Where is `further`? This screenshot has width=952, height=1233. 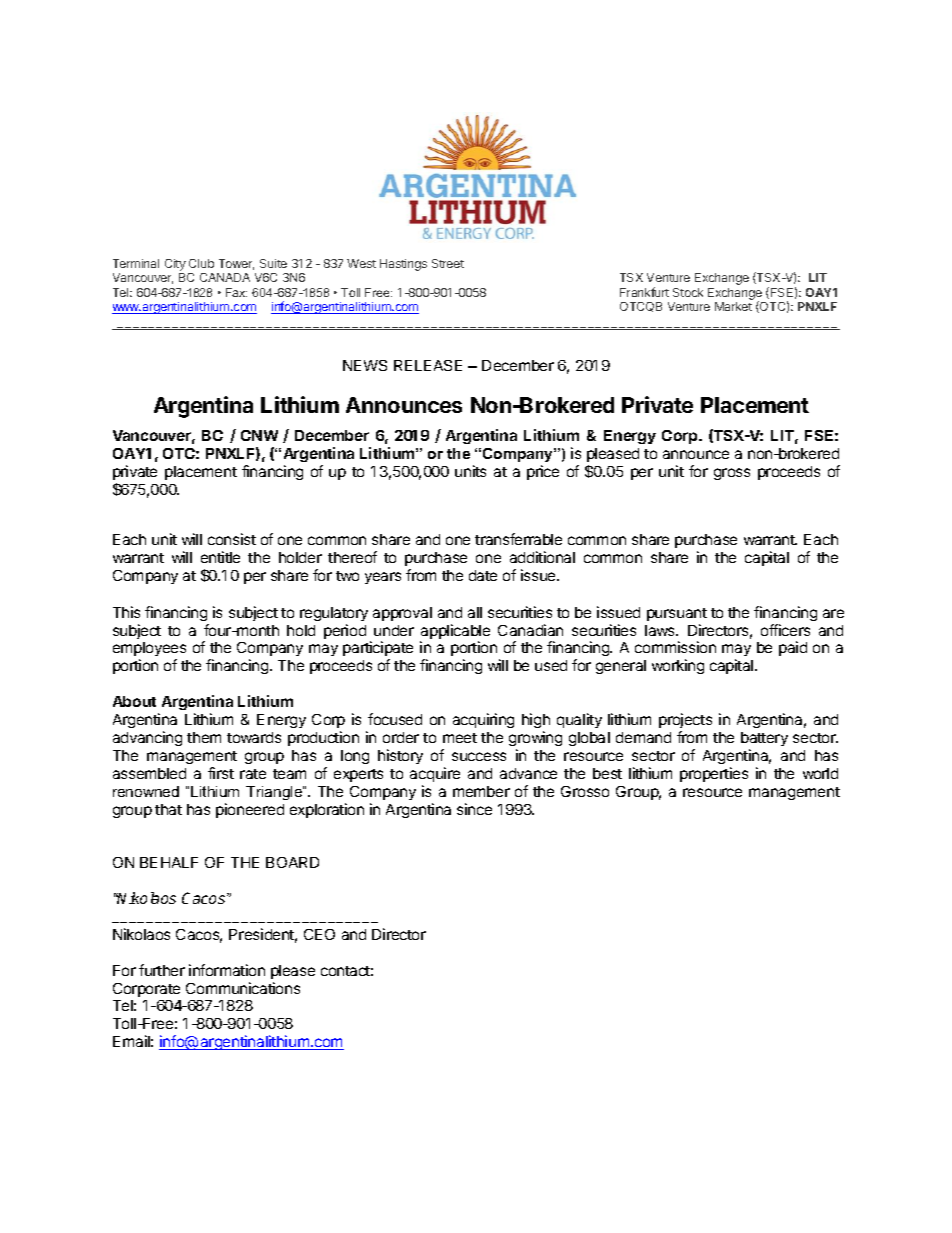
further is located at coordinates (162, 970).
